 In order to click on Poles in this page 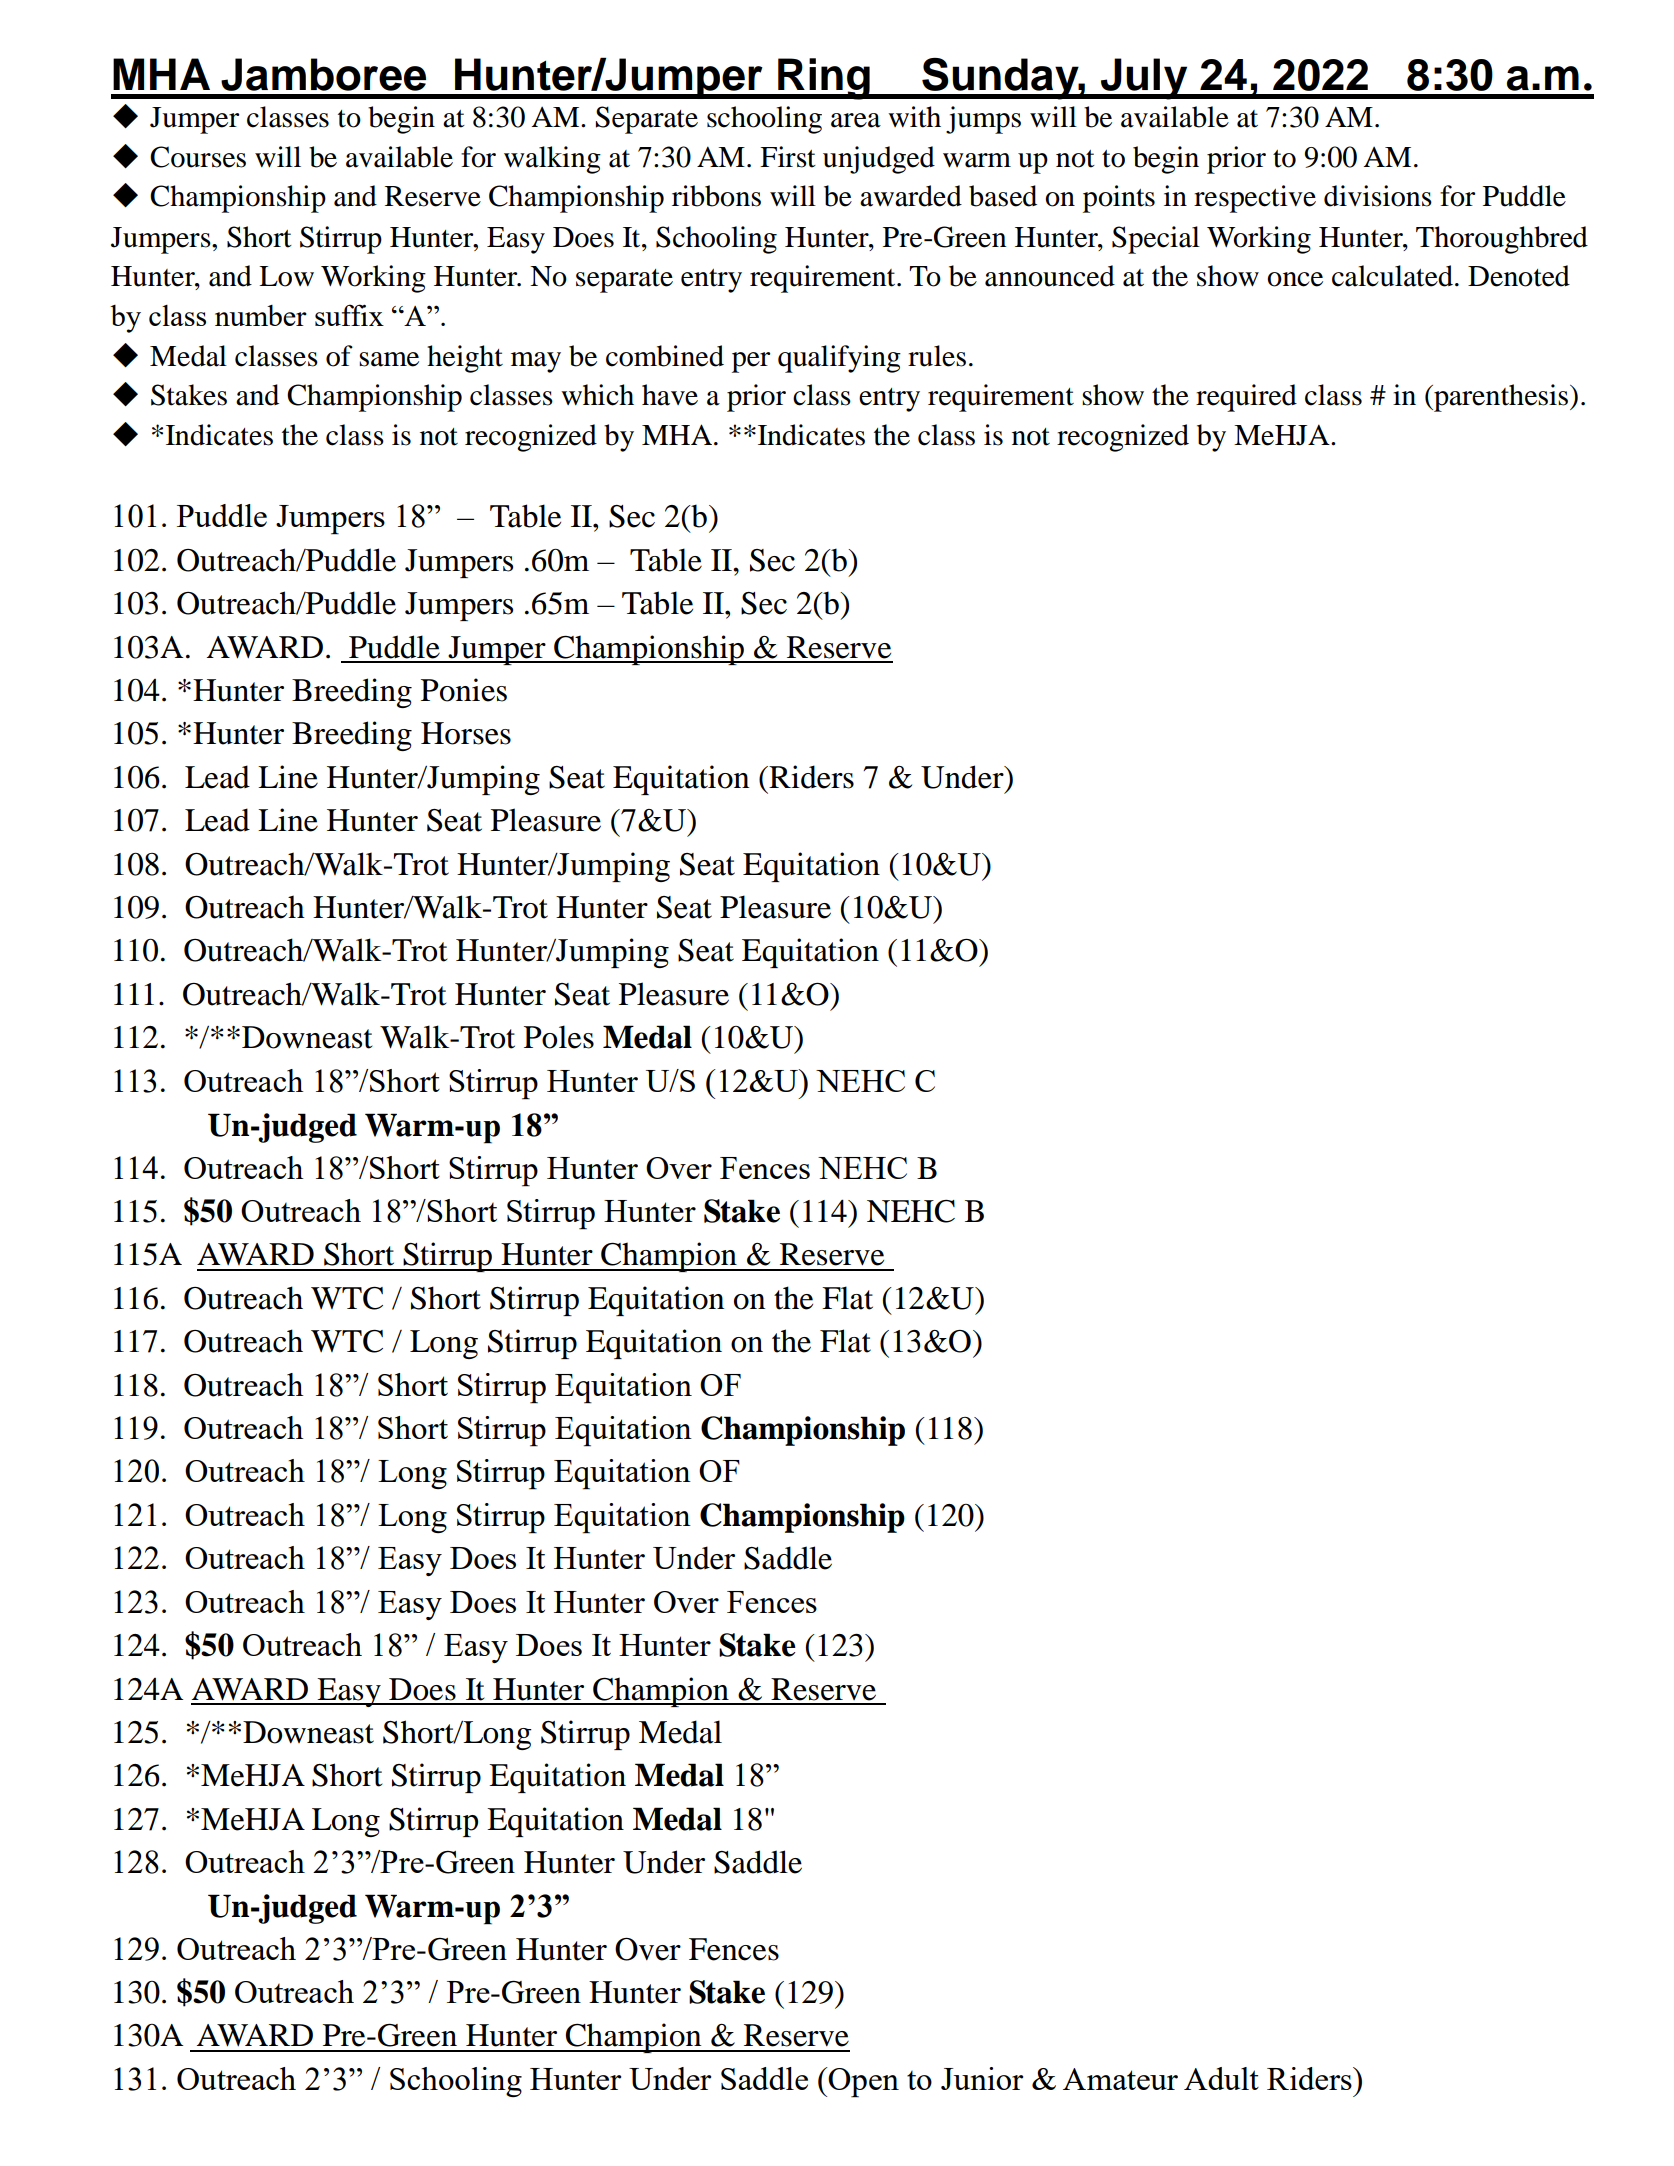, I will do `click(559, 1037)`.
